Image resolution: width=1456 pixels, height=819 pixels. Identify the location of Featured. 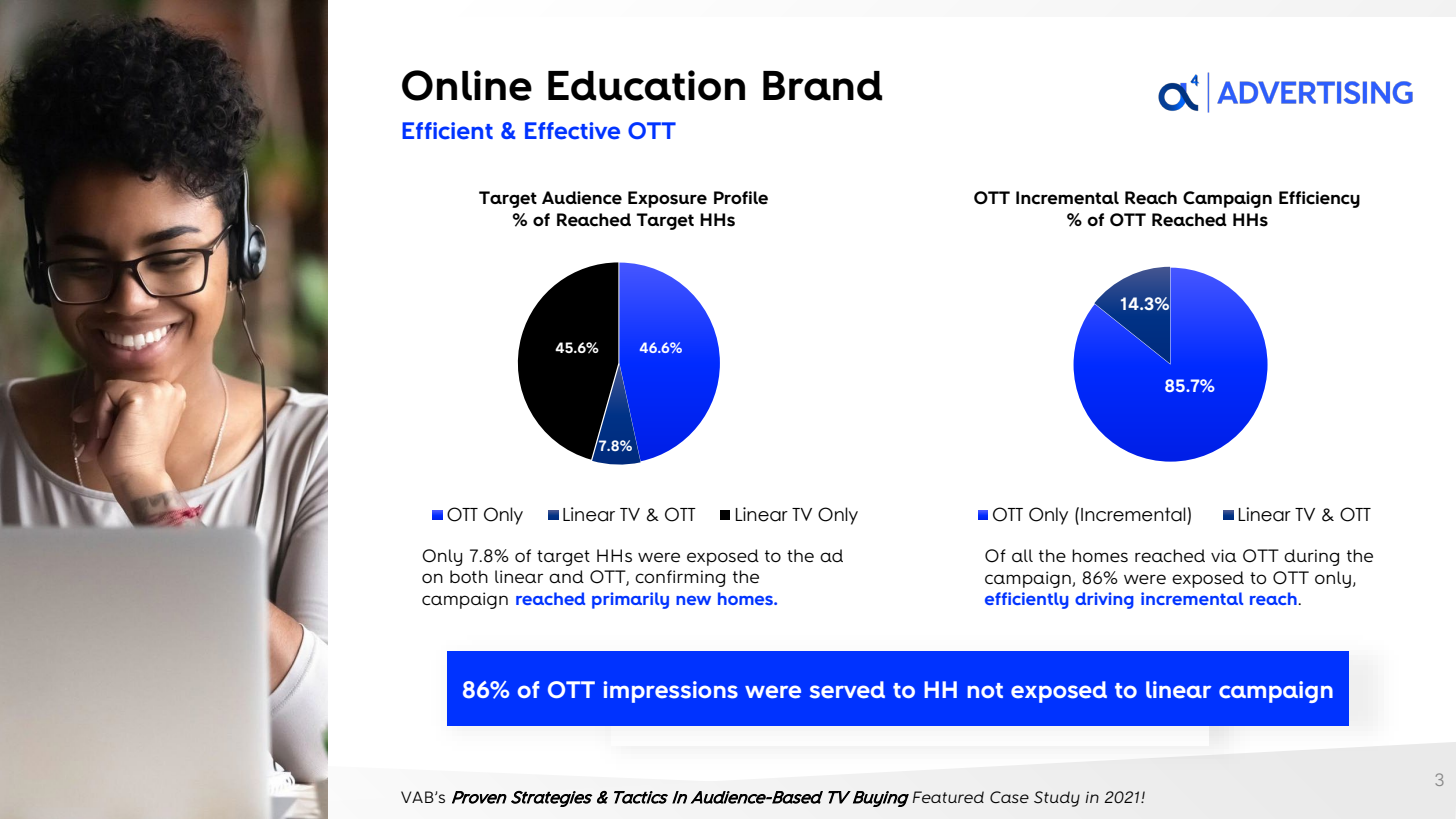
(948, 797).
